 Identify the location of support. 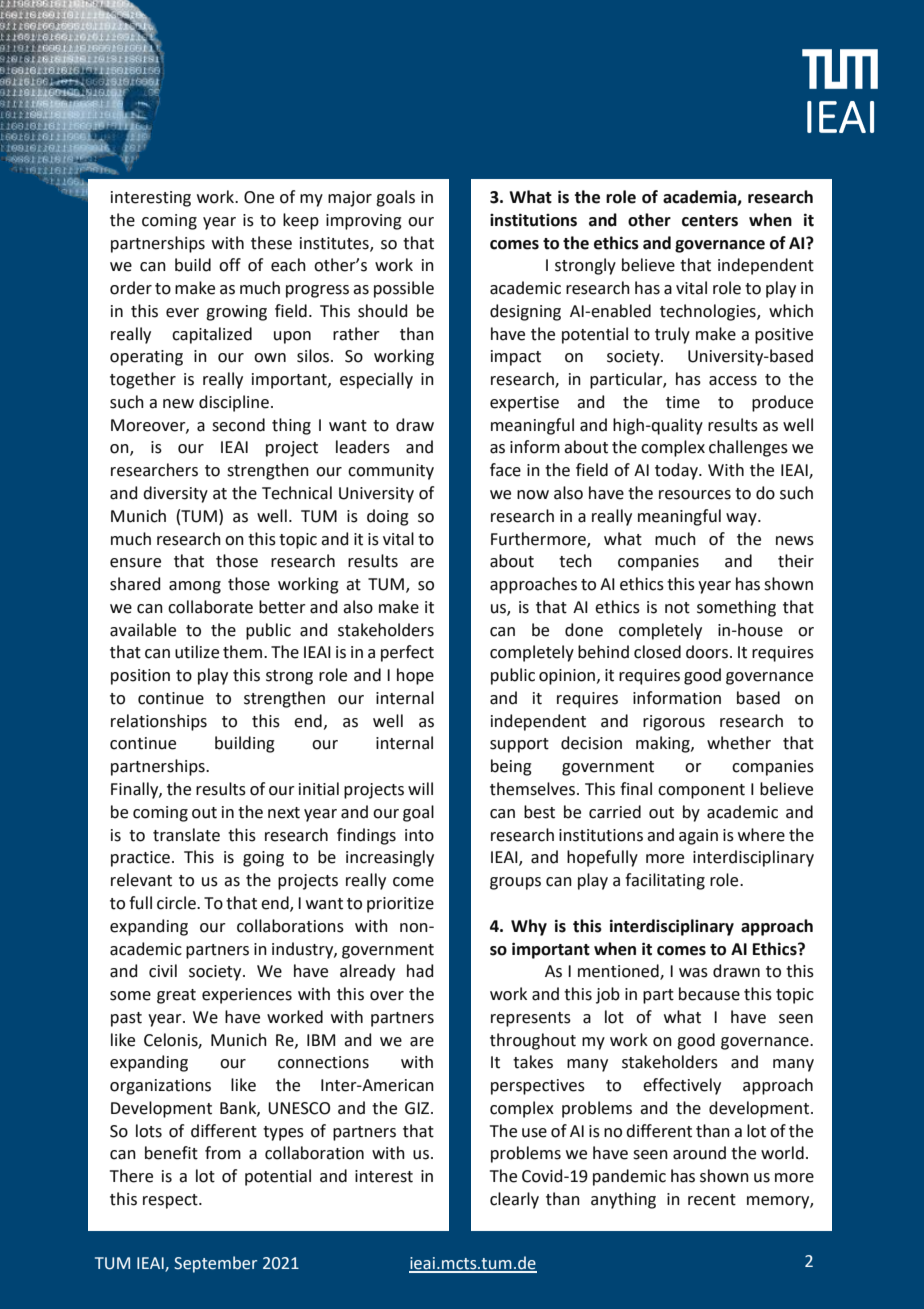
(519, 745).
